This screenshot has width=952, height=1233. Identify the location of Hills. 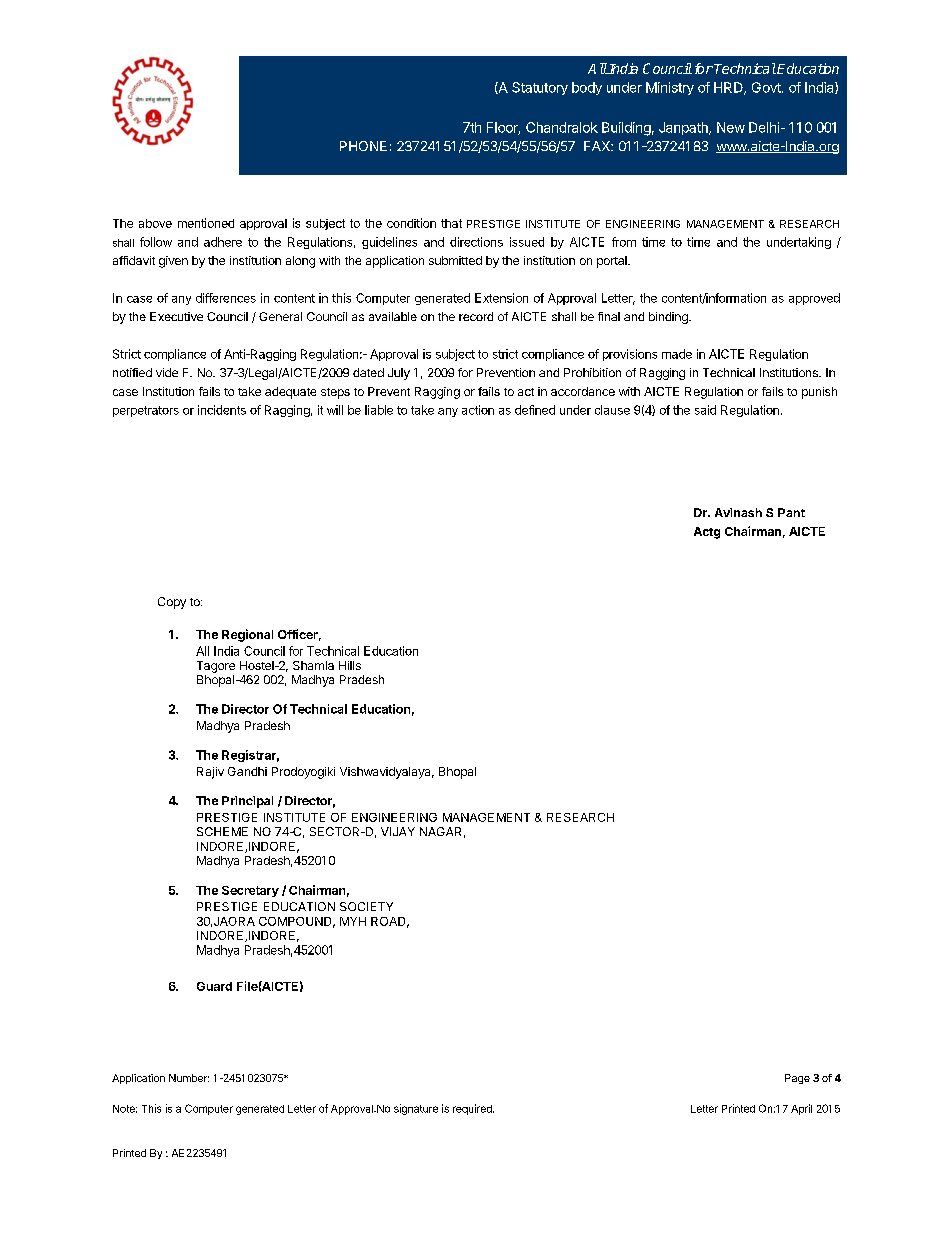
(350, 665).
